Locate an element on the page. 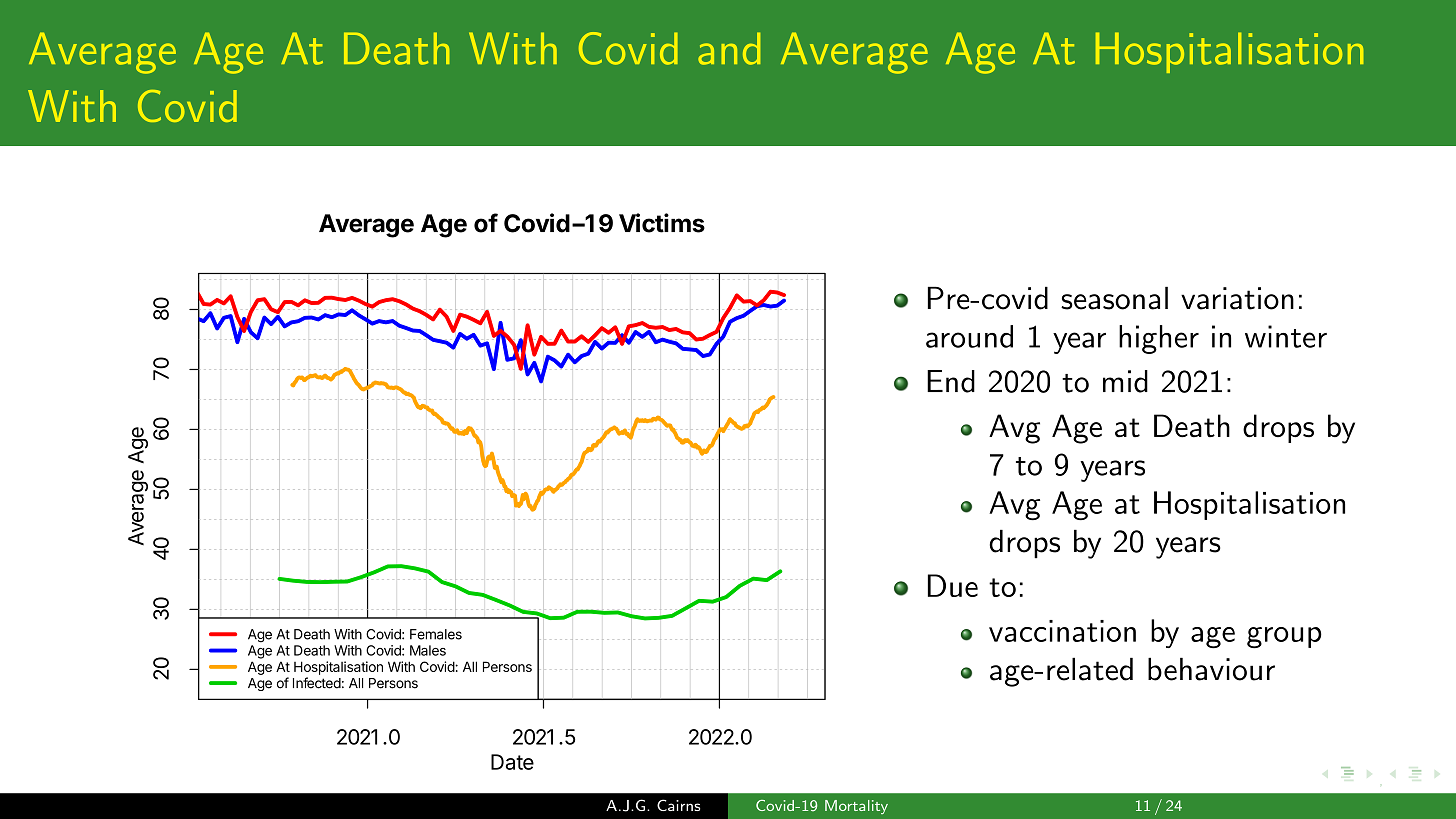  Victims is located at coordinates (662, 223).
